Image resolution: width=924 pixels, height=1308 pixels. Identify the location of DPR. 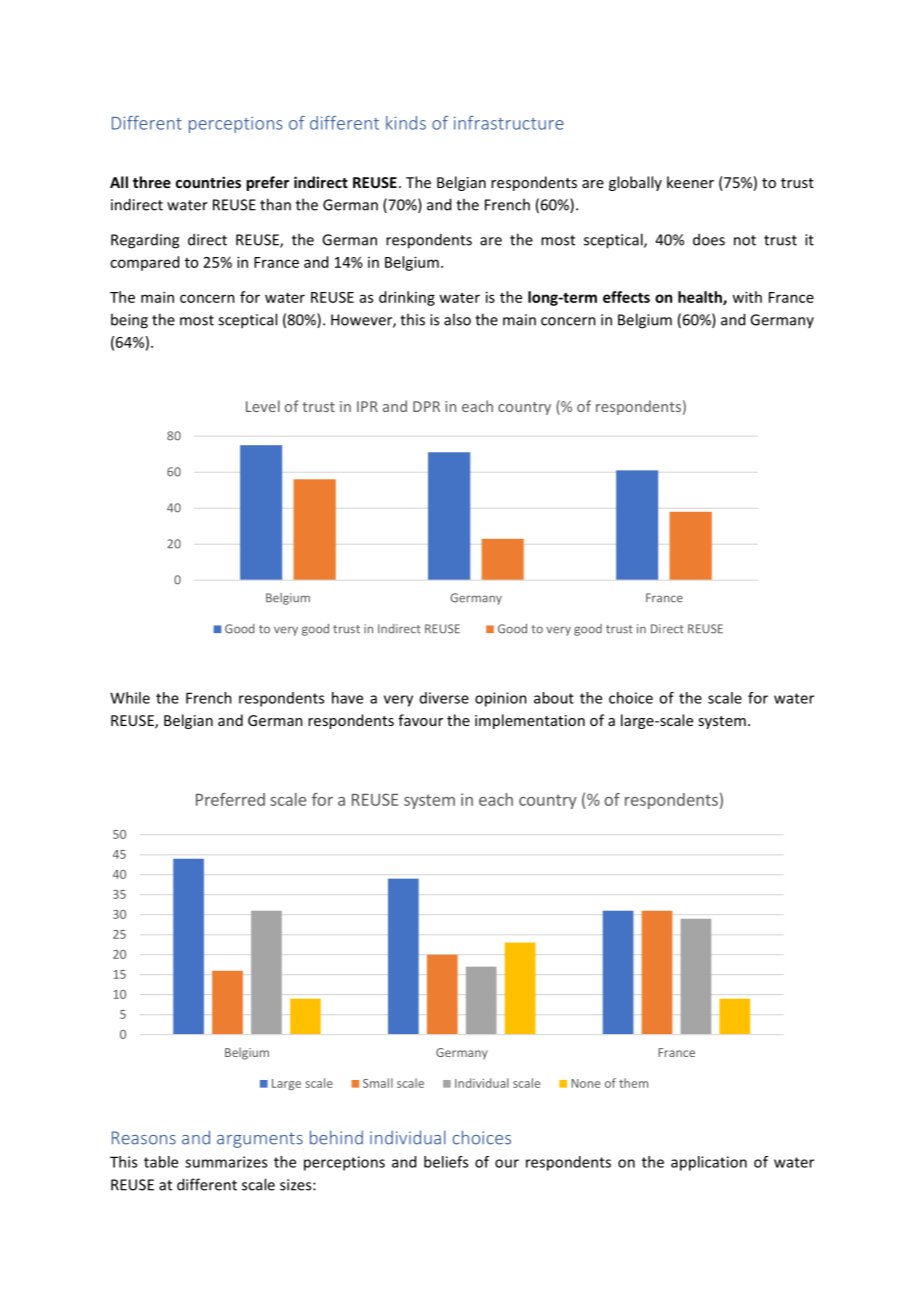
(426, 406).
